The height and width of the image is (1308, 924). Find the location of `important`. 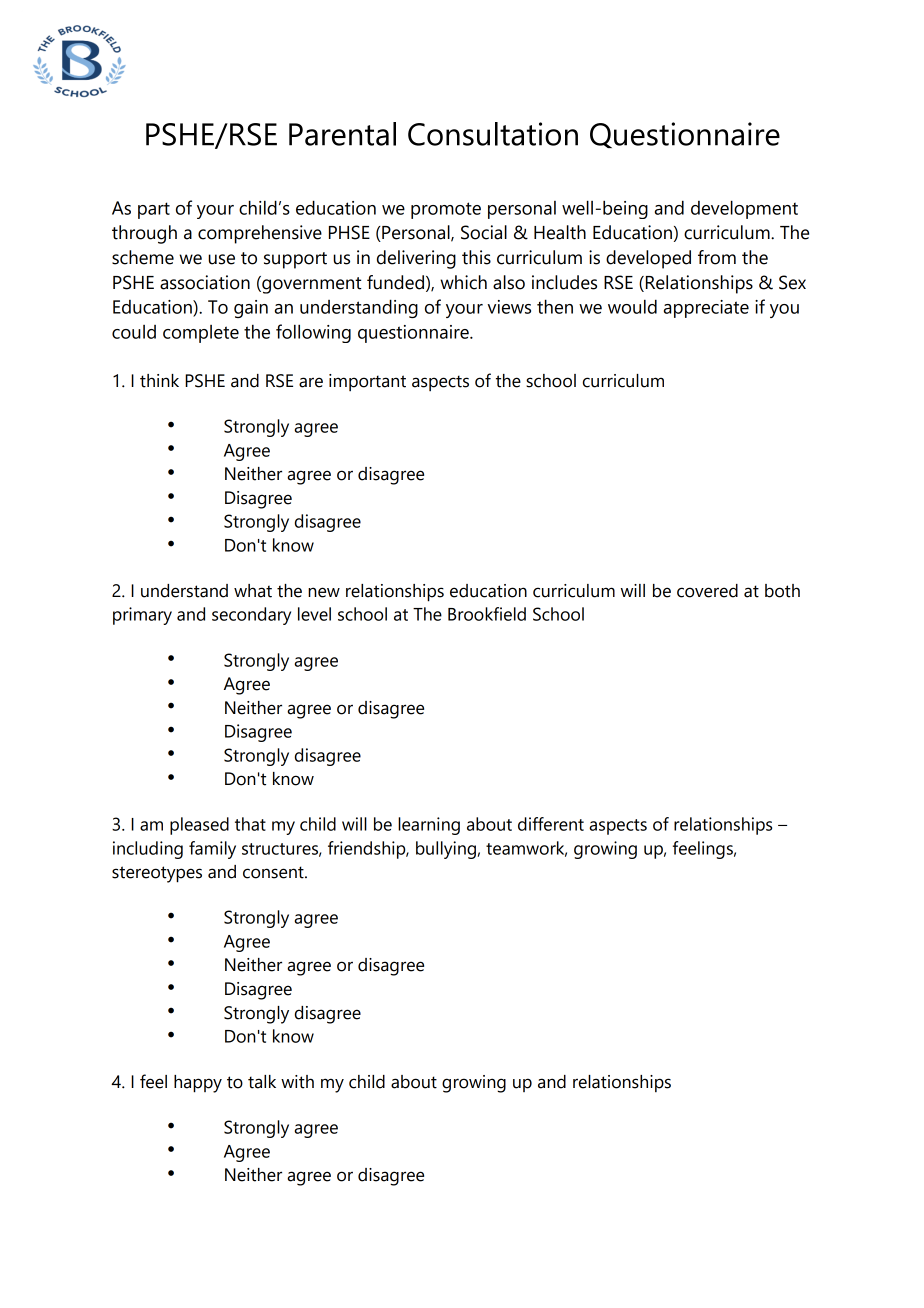

important is located at coordinates (367, 382).
